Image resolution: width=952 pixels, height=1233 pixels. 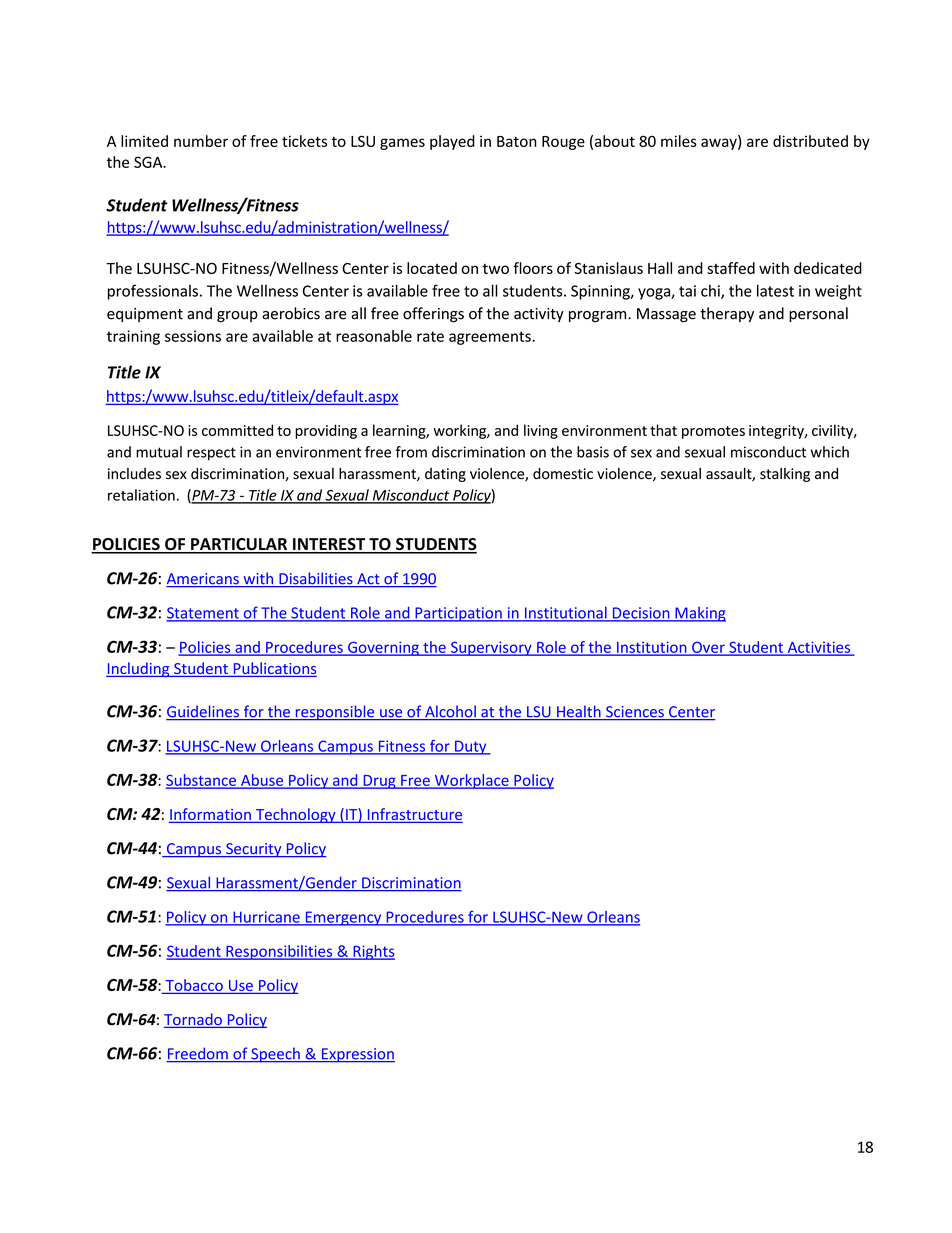 What do you see at coordinates (211, 454) in the screenshot?
I see `respect` at bounding box center [211, 454].
